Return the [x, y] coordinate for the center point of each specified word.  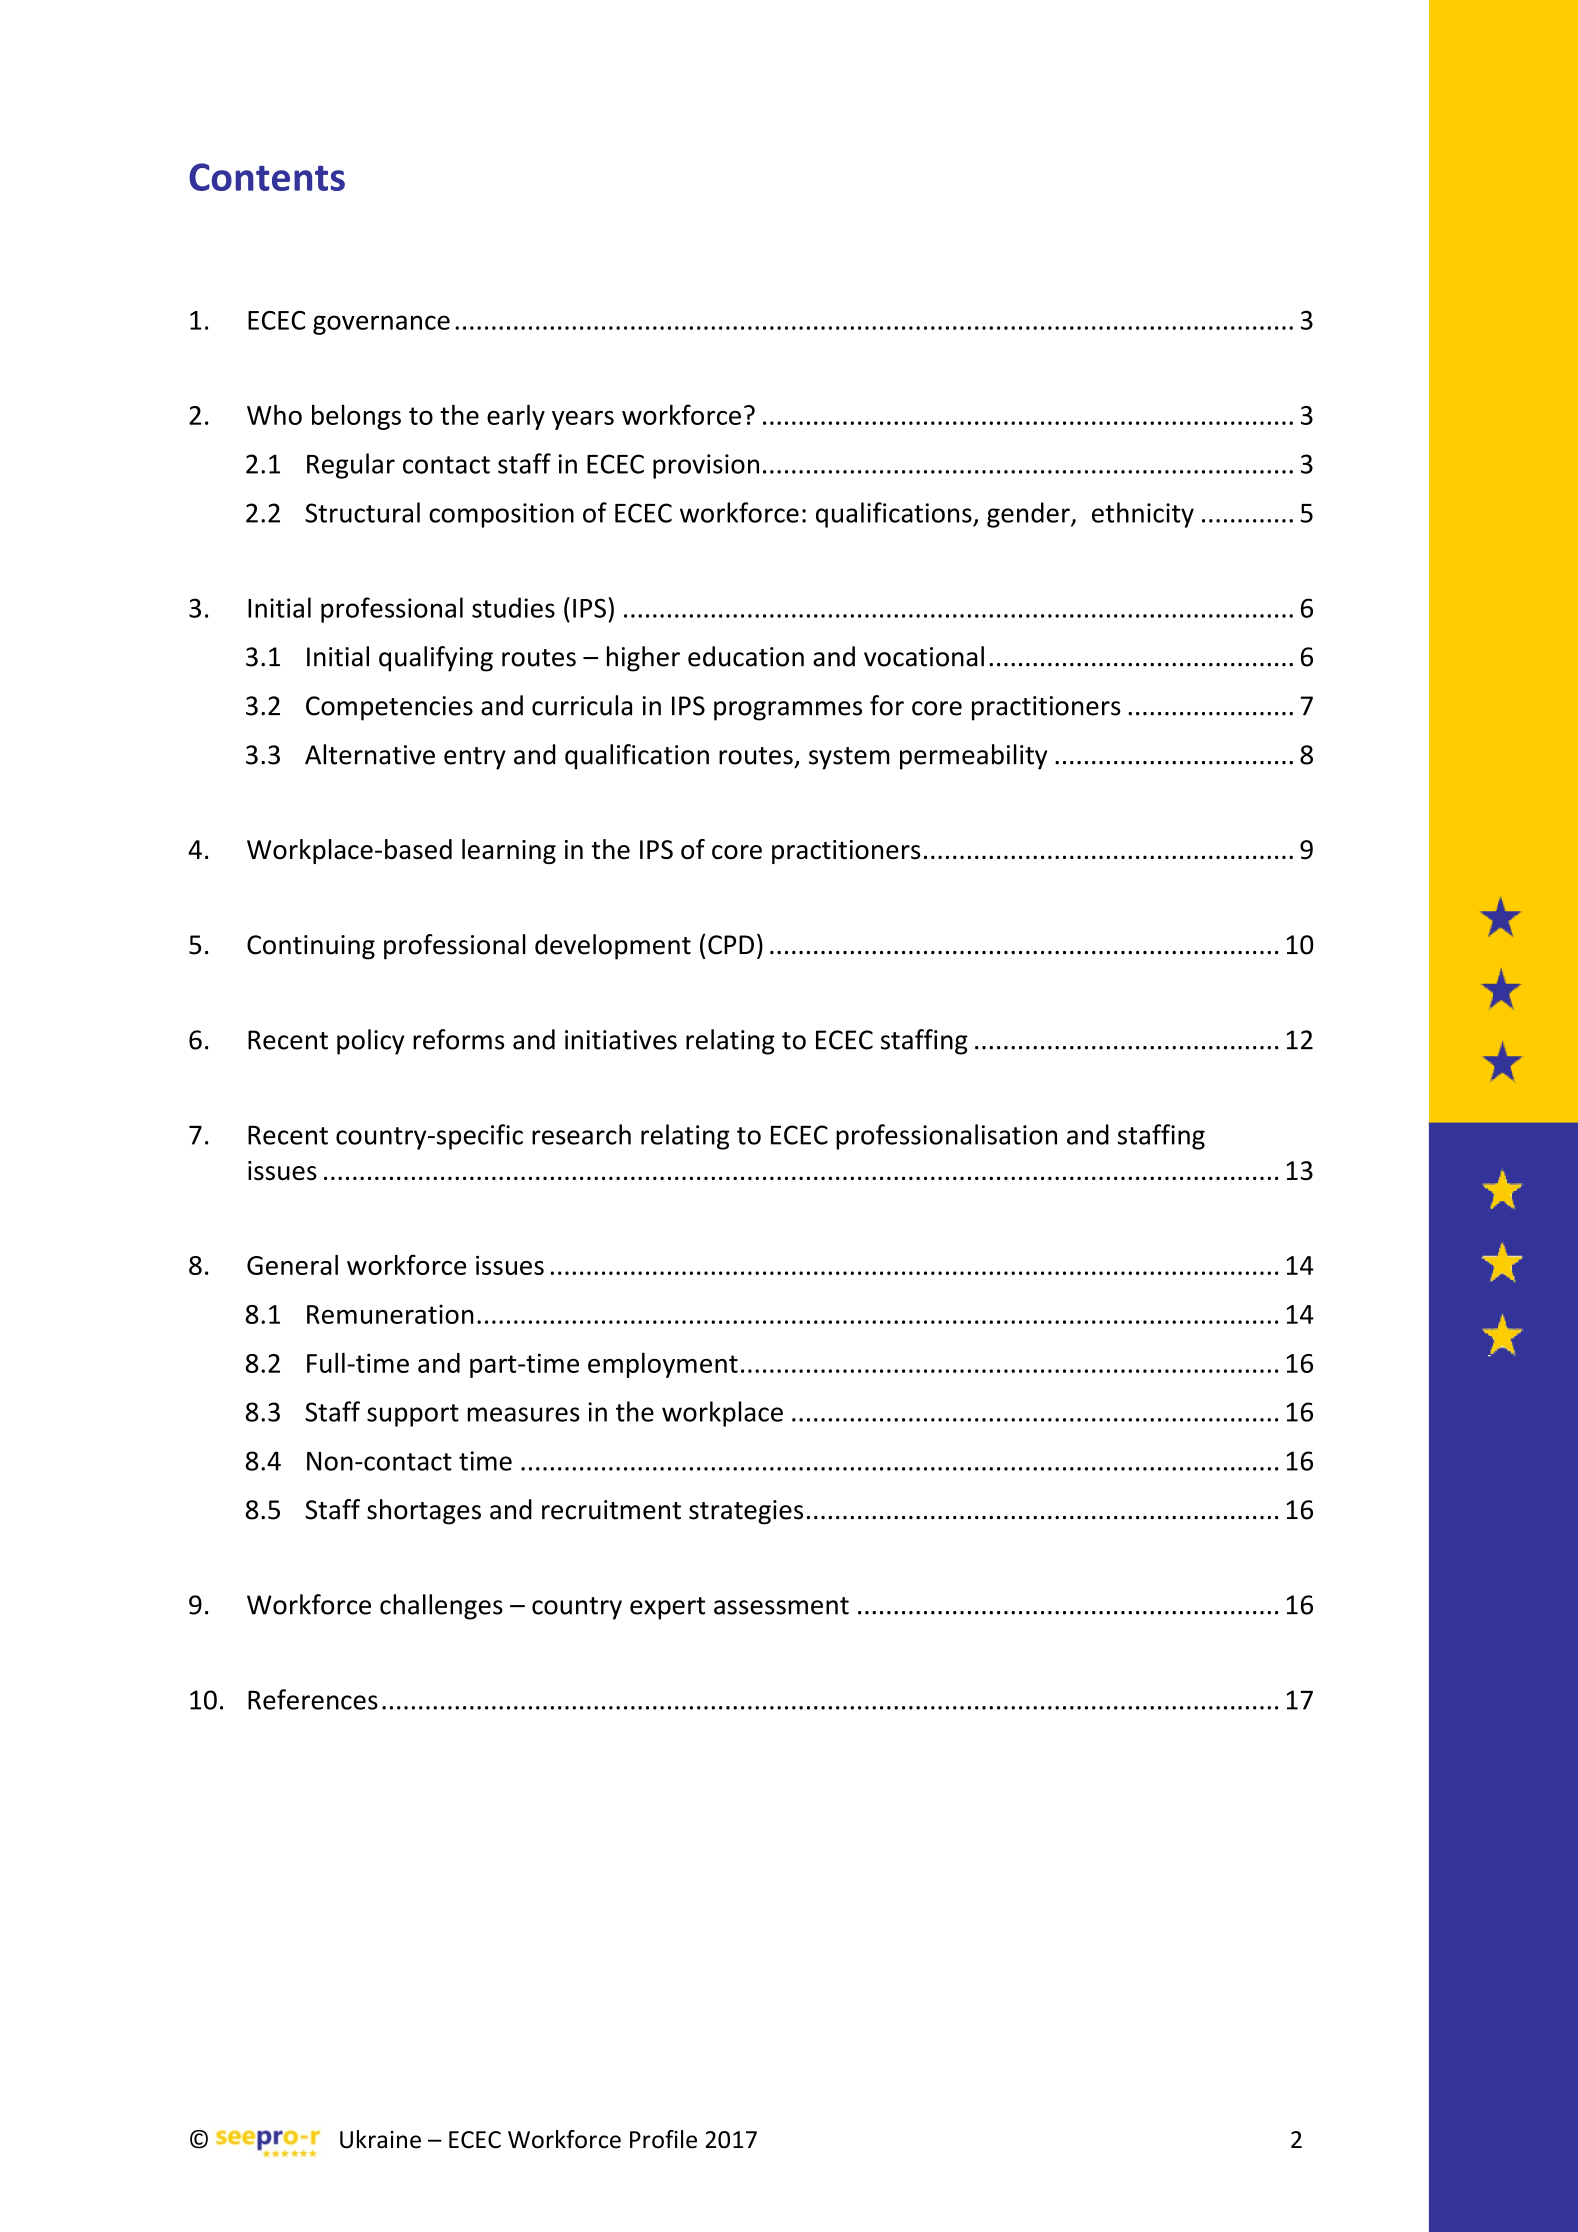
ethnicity [1143, 515]
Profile [663, 2139]
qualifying [436, 659]
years [583, 420]
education [746, 656]
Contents [267, 177]
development [613, 947]
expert [667, 1608]
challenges [441, 1607]
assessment [781, 1606]
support [413, 1415]
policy [370, 1042]
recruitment [611, 1510]
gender [1029, 515]
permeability [973, 757]
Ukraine [380, 2139]
